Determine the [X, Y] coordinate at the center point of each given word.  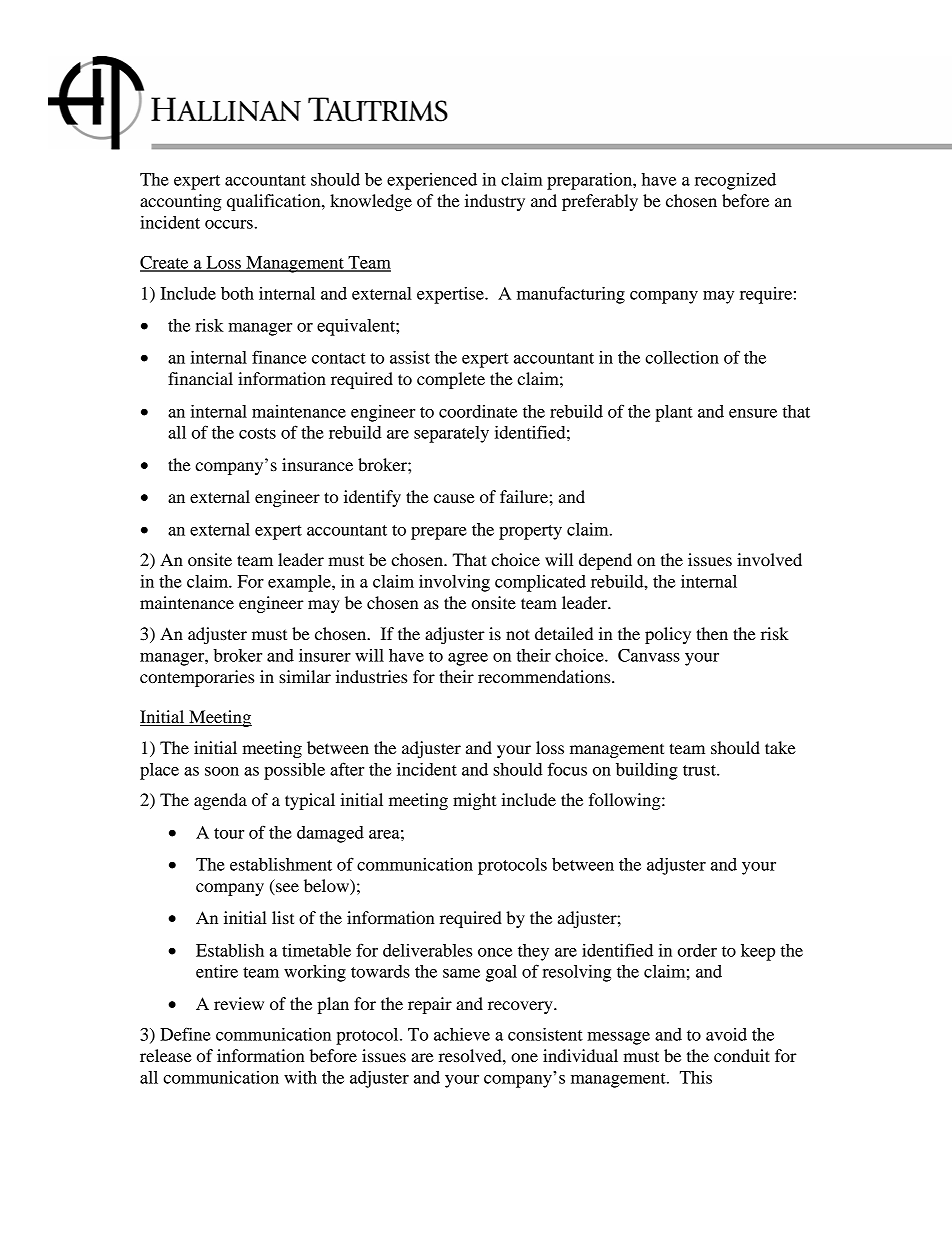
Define [185, 1034]
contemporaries [197, 678]
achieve [462, 1034]
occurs [229, 224]
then [712, 633]
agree [468, 659]
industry [495, 202]
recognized [735, 181]
